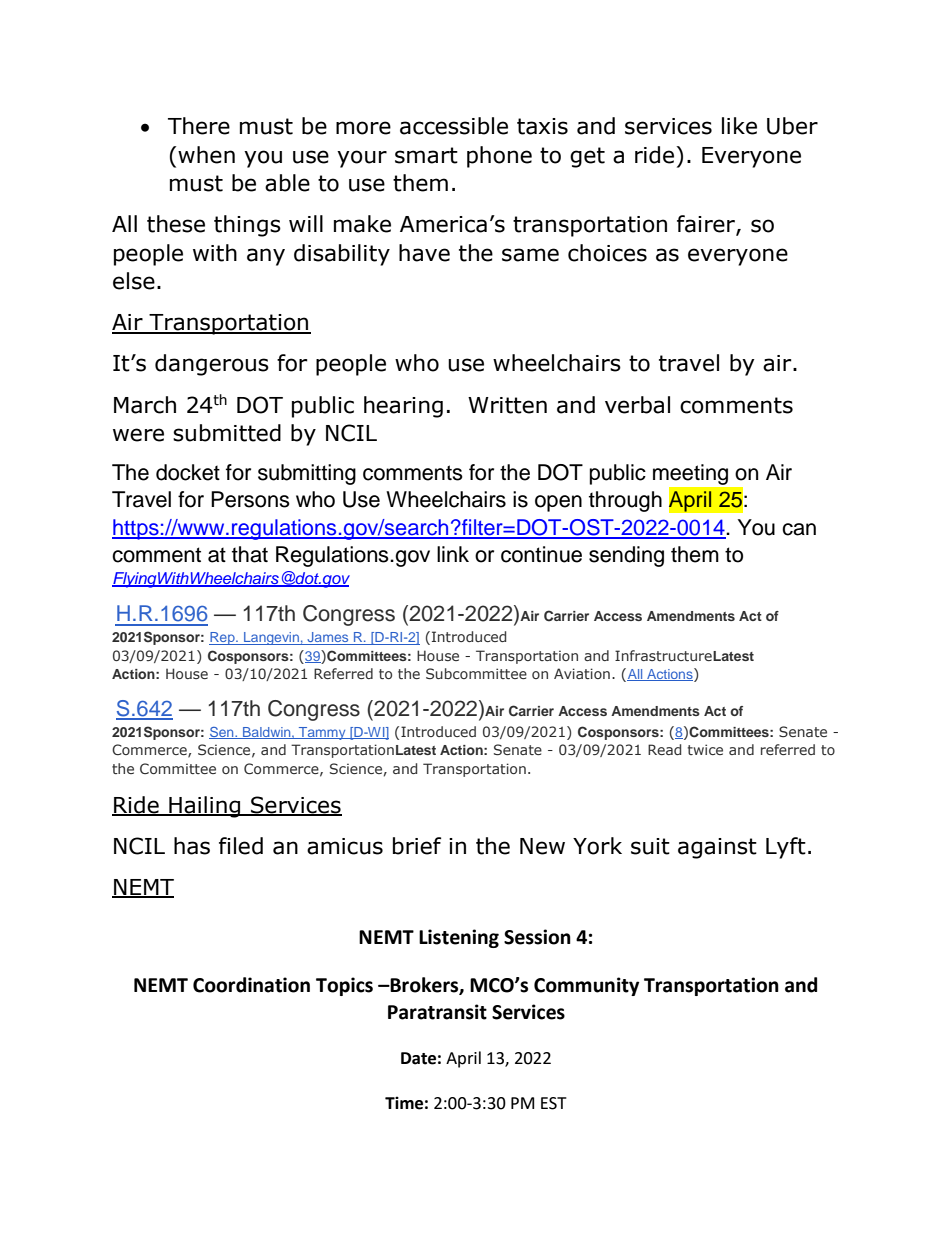 This screenshot has height=1233, width=952. What do you see at coordinates (205, 807) in the screenshot?
I see `Hailing` at bounding box center [205, 807].
